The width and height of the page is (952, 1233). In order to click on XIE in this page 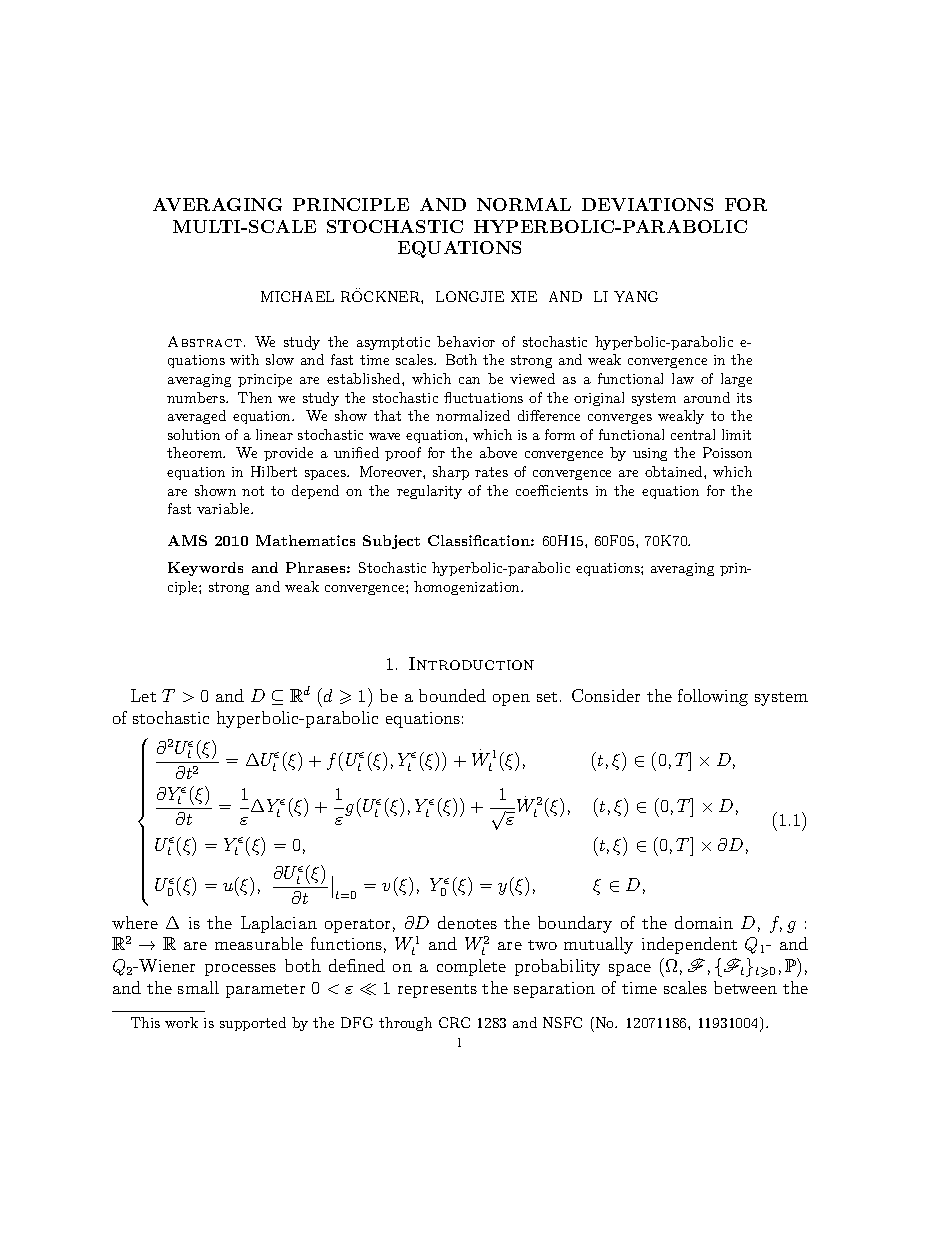, I will do `click(524, 296)`.
